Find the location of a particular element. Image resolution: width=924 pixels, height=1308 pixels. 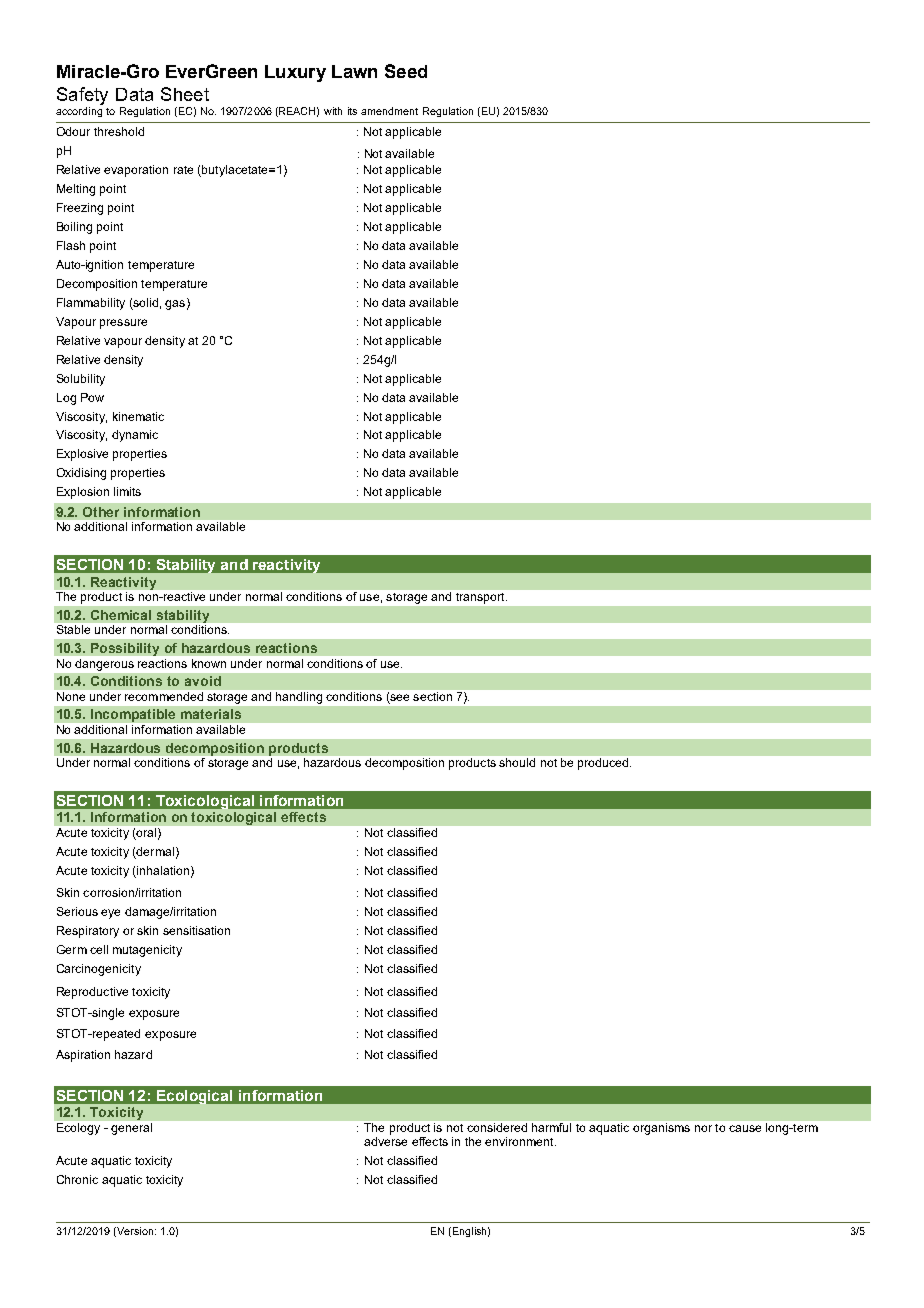

organisms is located at coordinates (661, 1129).
